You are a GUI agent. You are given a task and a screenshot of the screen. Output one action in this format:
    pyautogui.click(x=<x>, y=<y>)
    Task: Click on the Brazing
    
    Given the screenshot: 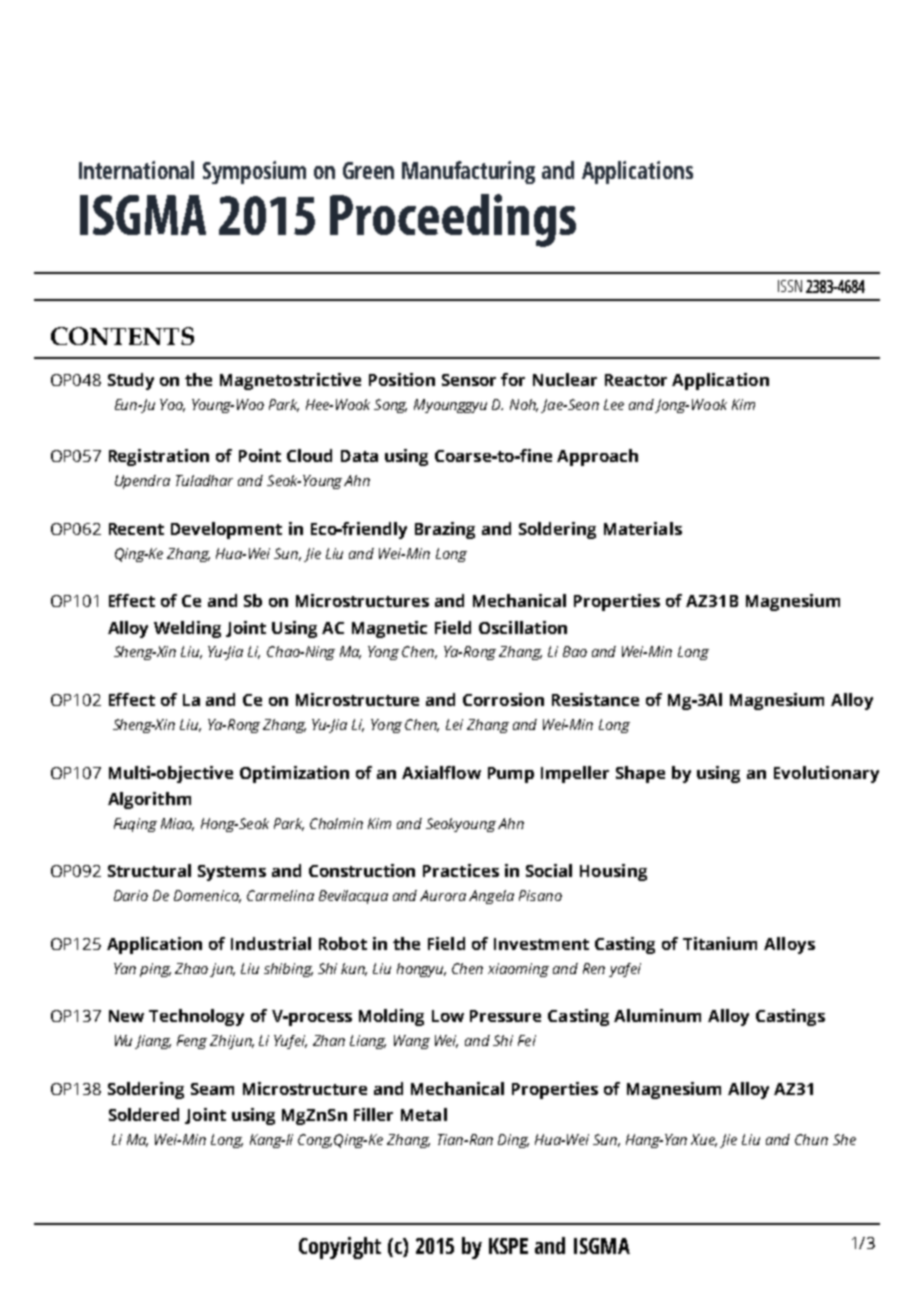 What is the action you would take?
    pyautogui.click(x=445, y=530)
